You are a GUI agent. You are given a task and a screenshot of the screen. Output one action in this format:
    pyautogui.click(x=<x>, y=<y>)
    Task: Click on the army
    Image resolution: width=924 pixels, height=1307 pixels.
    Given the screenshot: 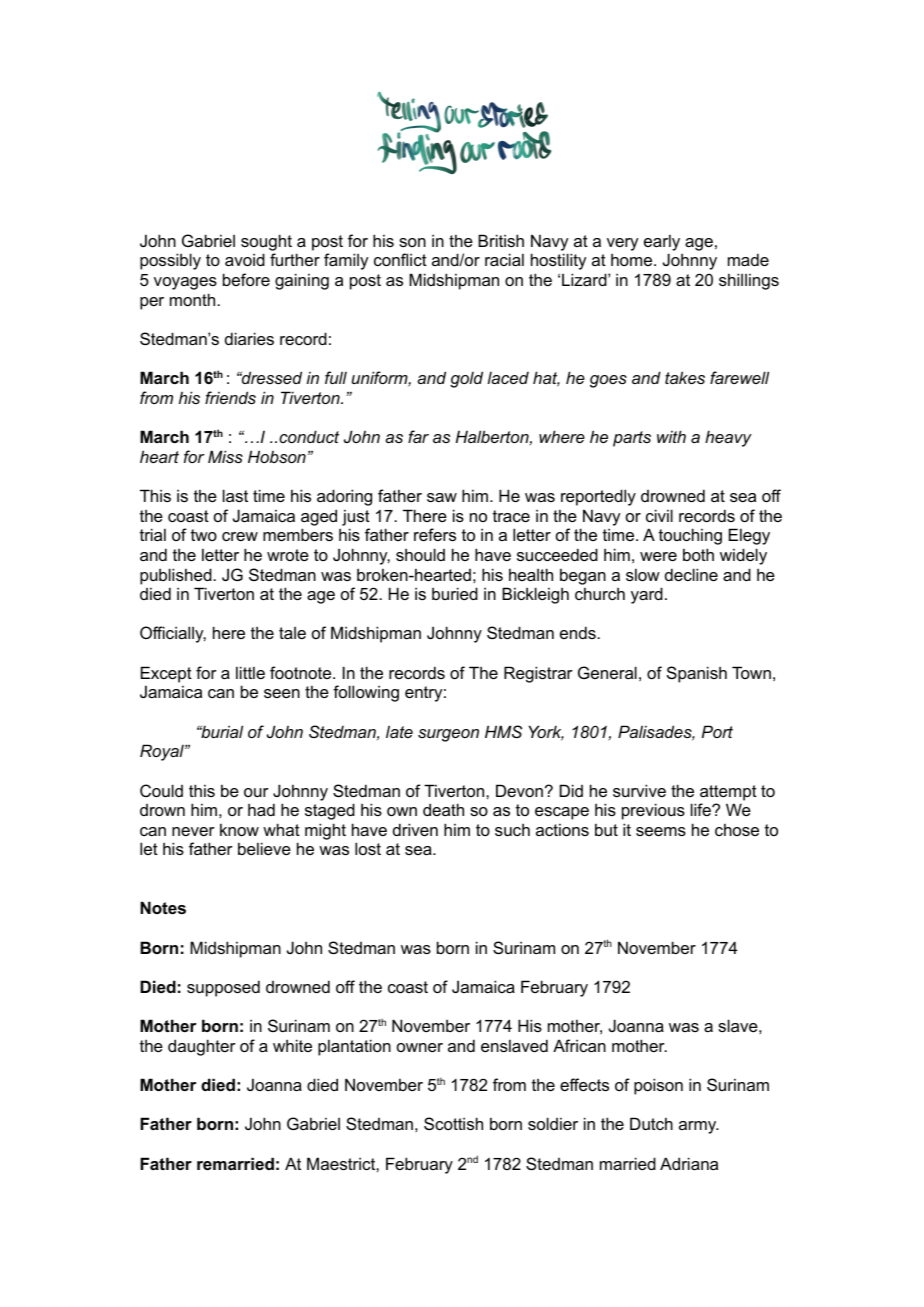 What is the action you would take?
    pyautogui.click(x=699, y=1127)
